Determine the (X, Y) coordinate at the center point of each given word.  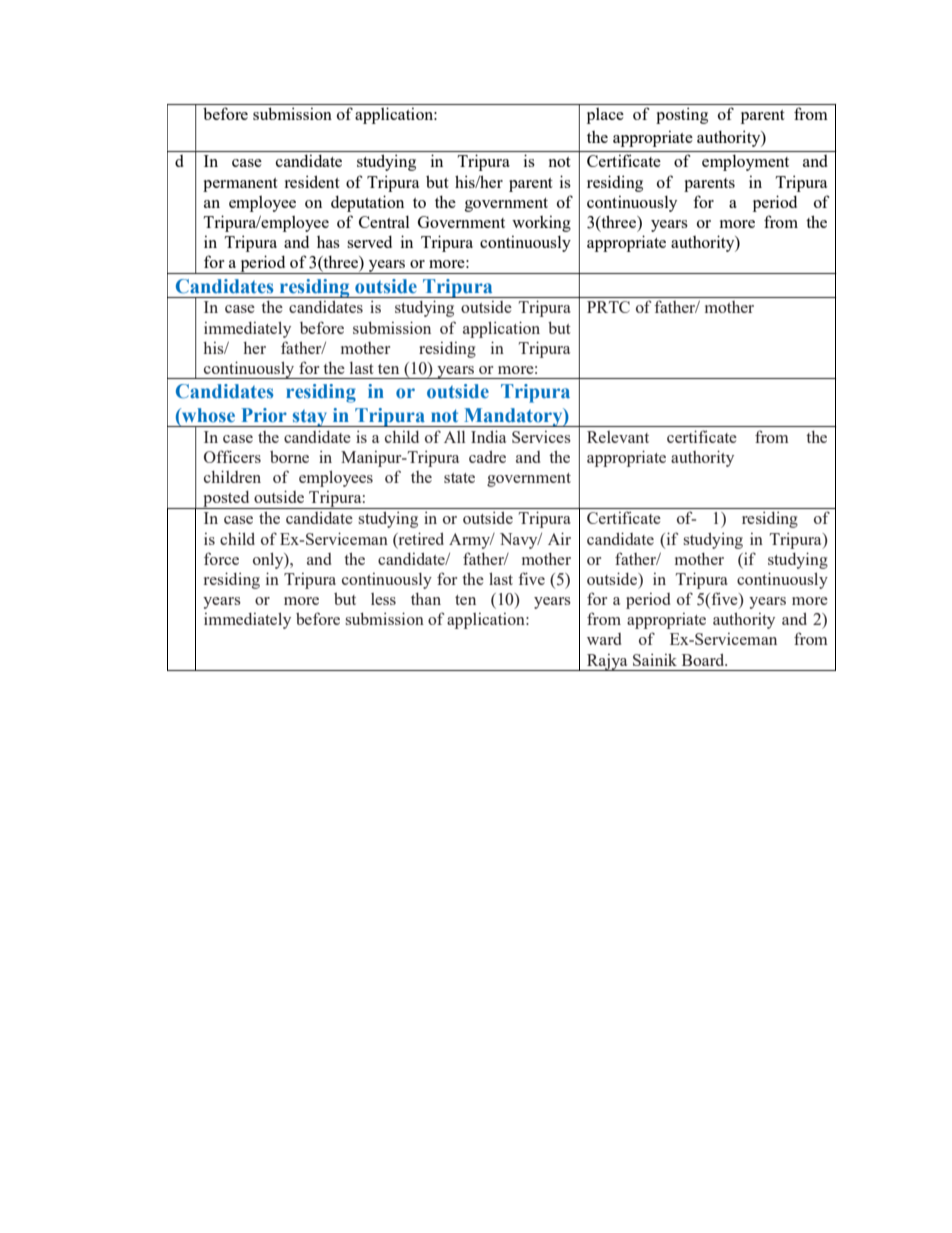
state (459, 478)
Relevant (618, 437)
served (369, 242)
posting (682, 115)
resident (312, 181)
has (328, 242)
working (541, 223)
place (605, 116)
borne (289, 457)
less (383, 599)
